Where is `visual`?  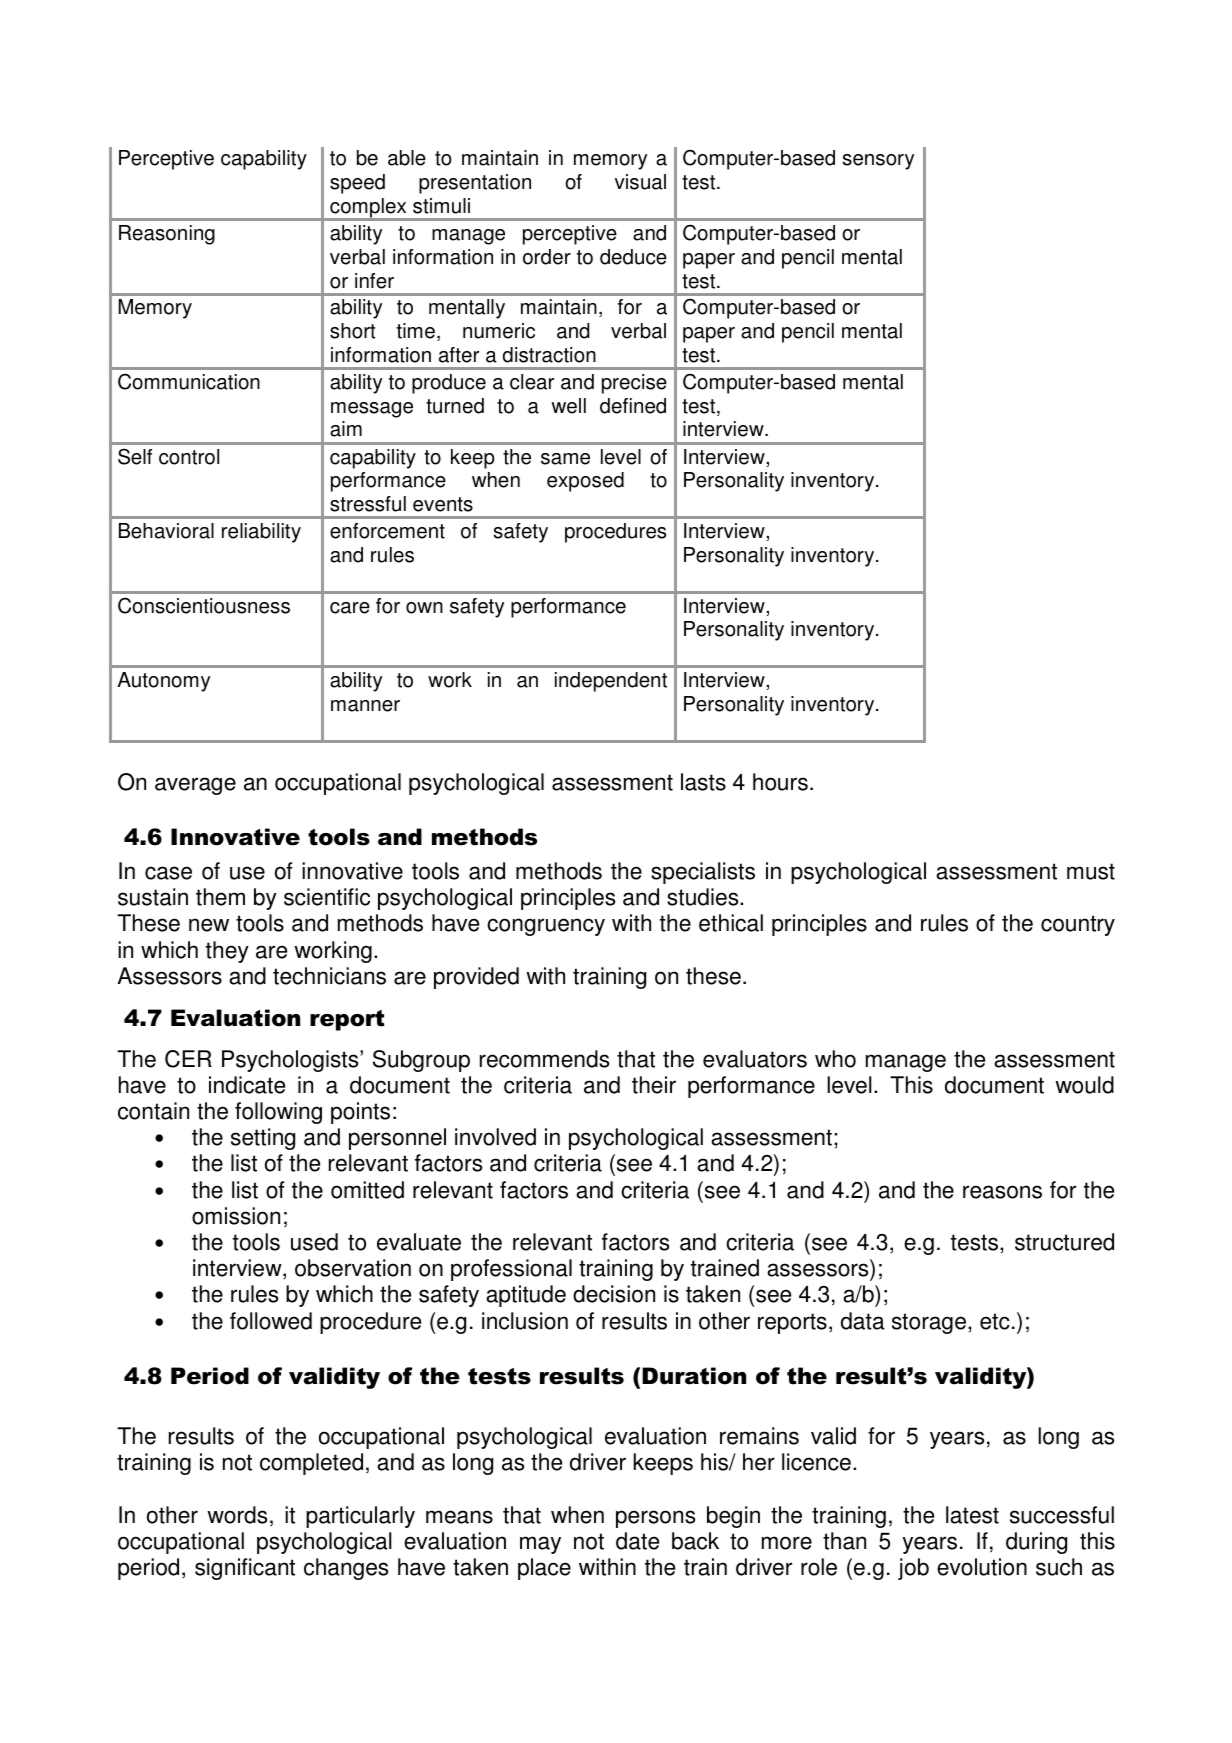 visual is located at coordinates (640, 182).
